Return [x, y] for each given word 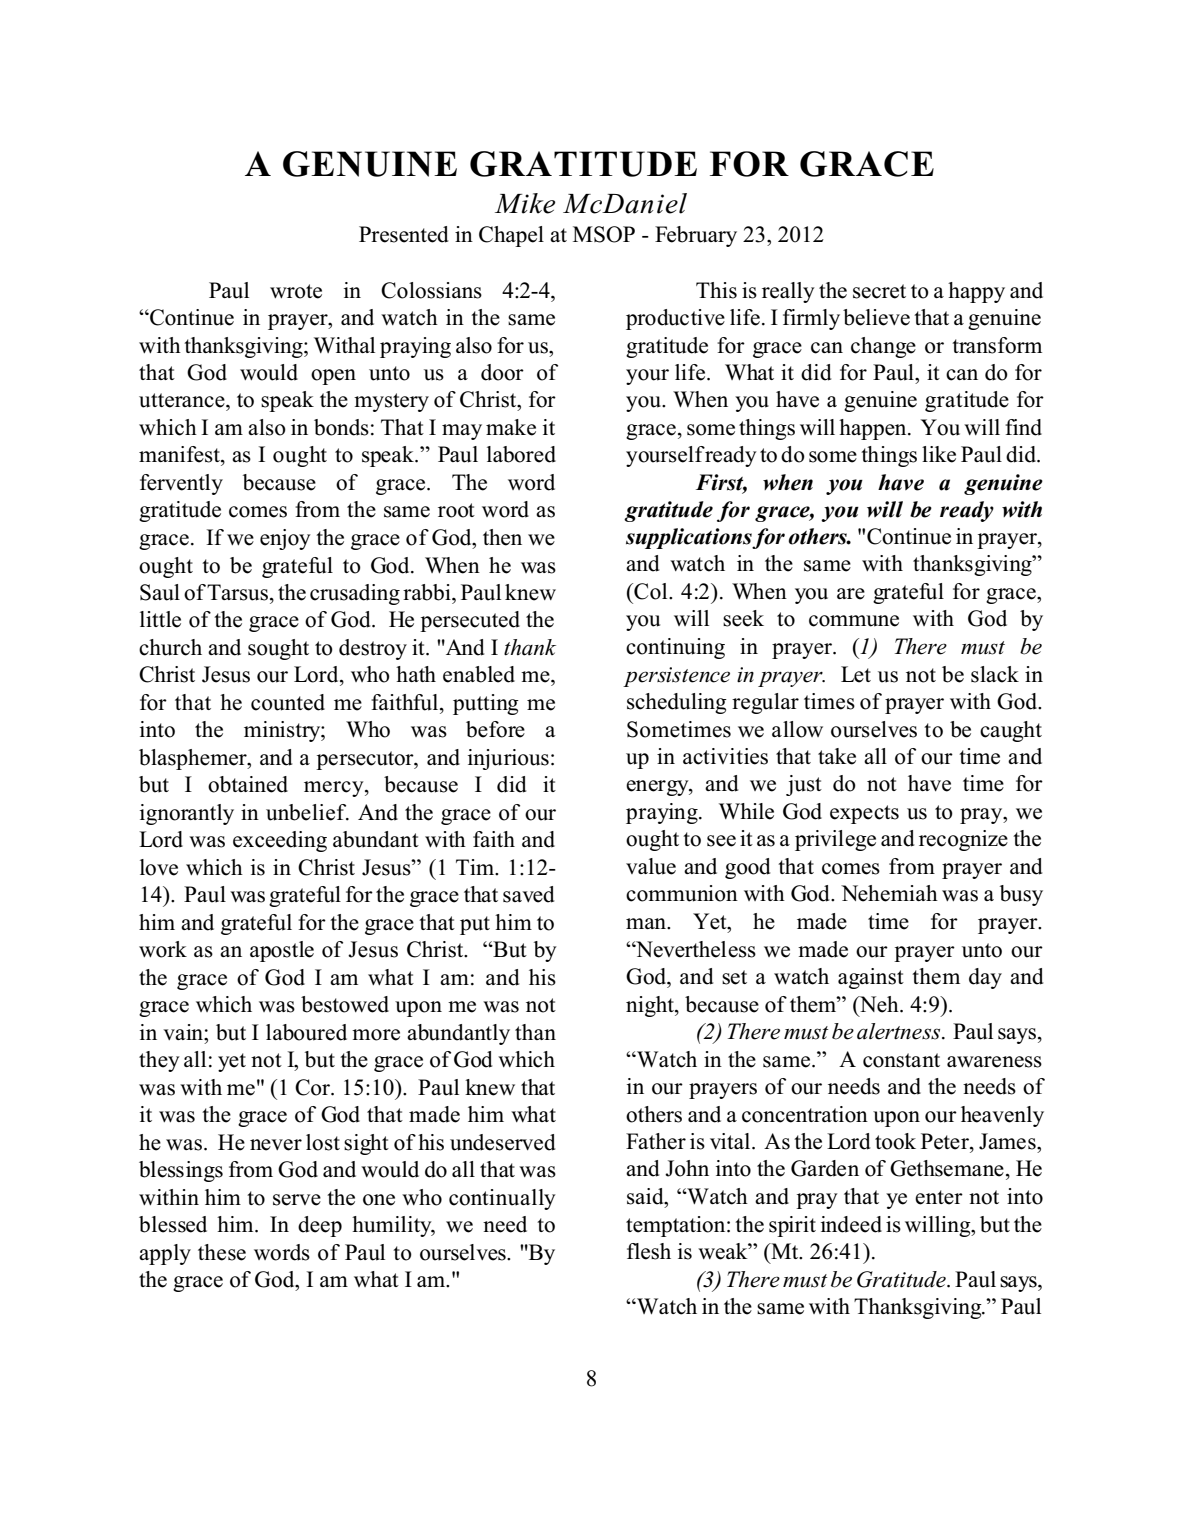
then [502, 537]
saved [528, 894]
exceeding [280, 841]
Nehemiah [889, 893]
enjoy [285, 539]
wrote [296, 291]
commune [854, 621]
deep [320, 1226]
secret [879, 291]
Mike [525, 203]
